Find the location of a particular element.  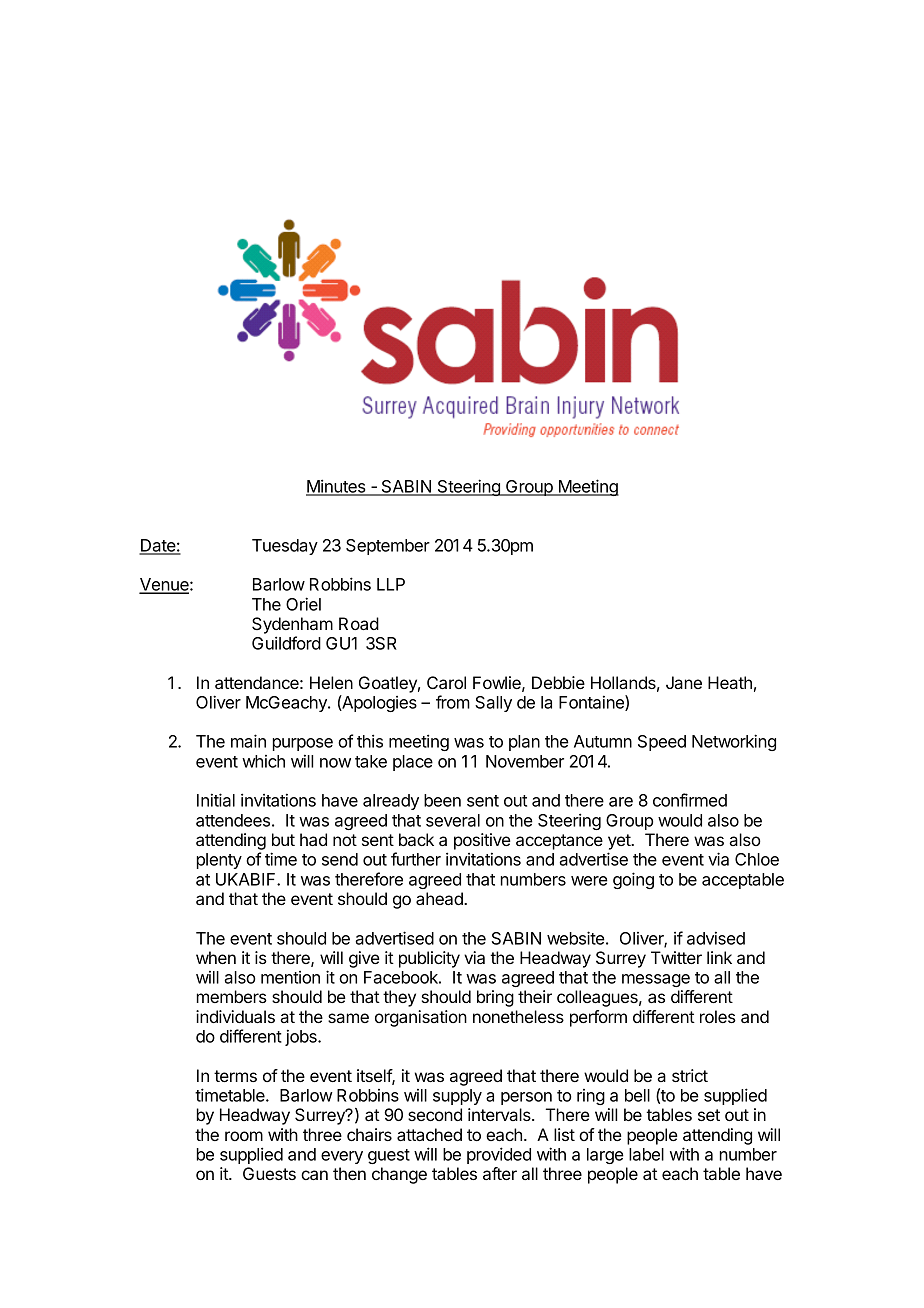

Sally is located at coordinates (493, 704).
